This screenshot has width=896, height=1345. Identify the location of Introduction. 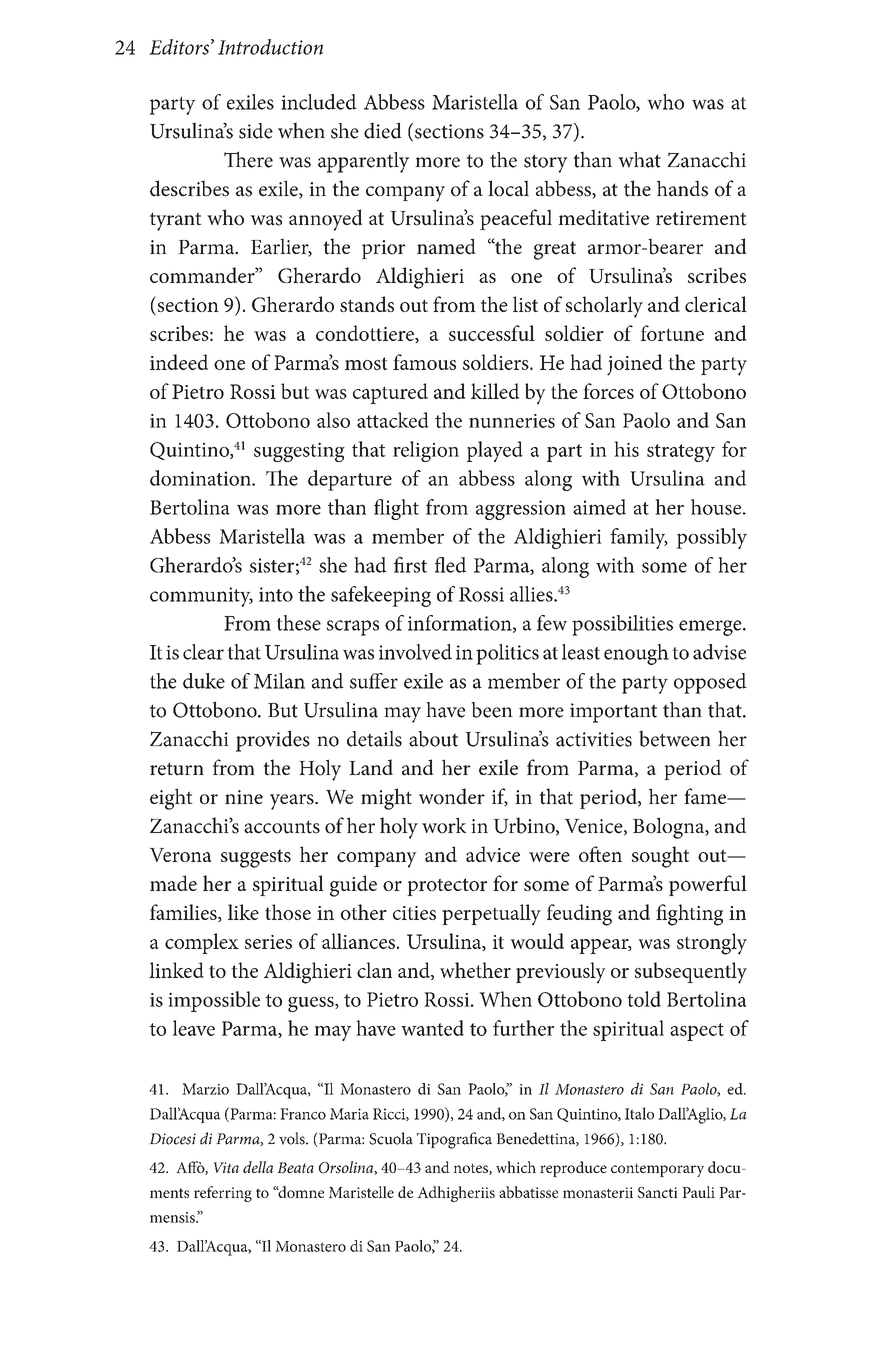
(270, 47).
